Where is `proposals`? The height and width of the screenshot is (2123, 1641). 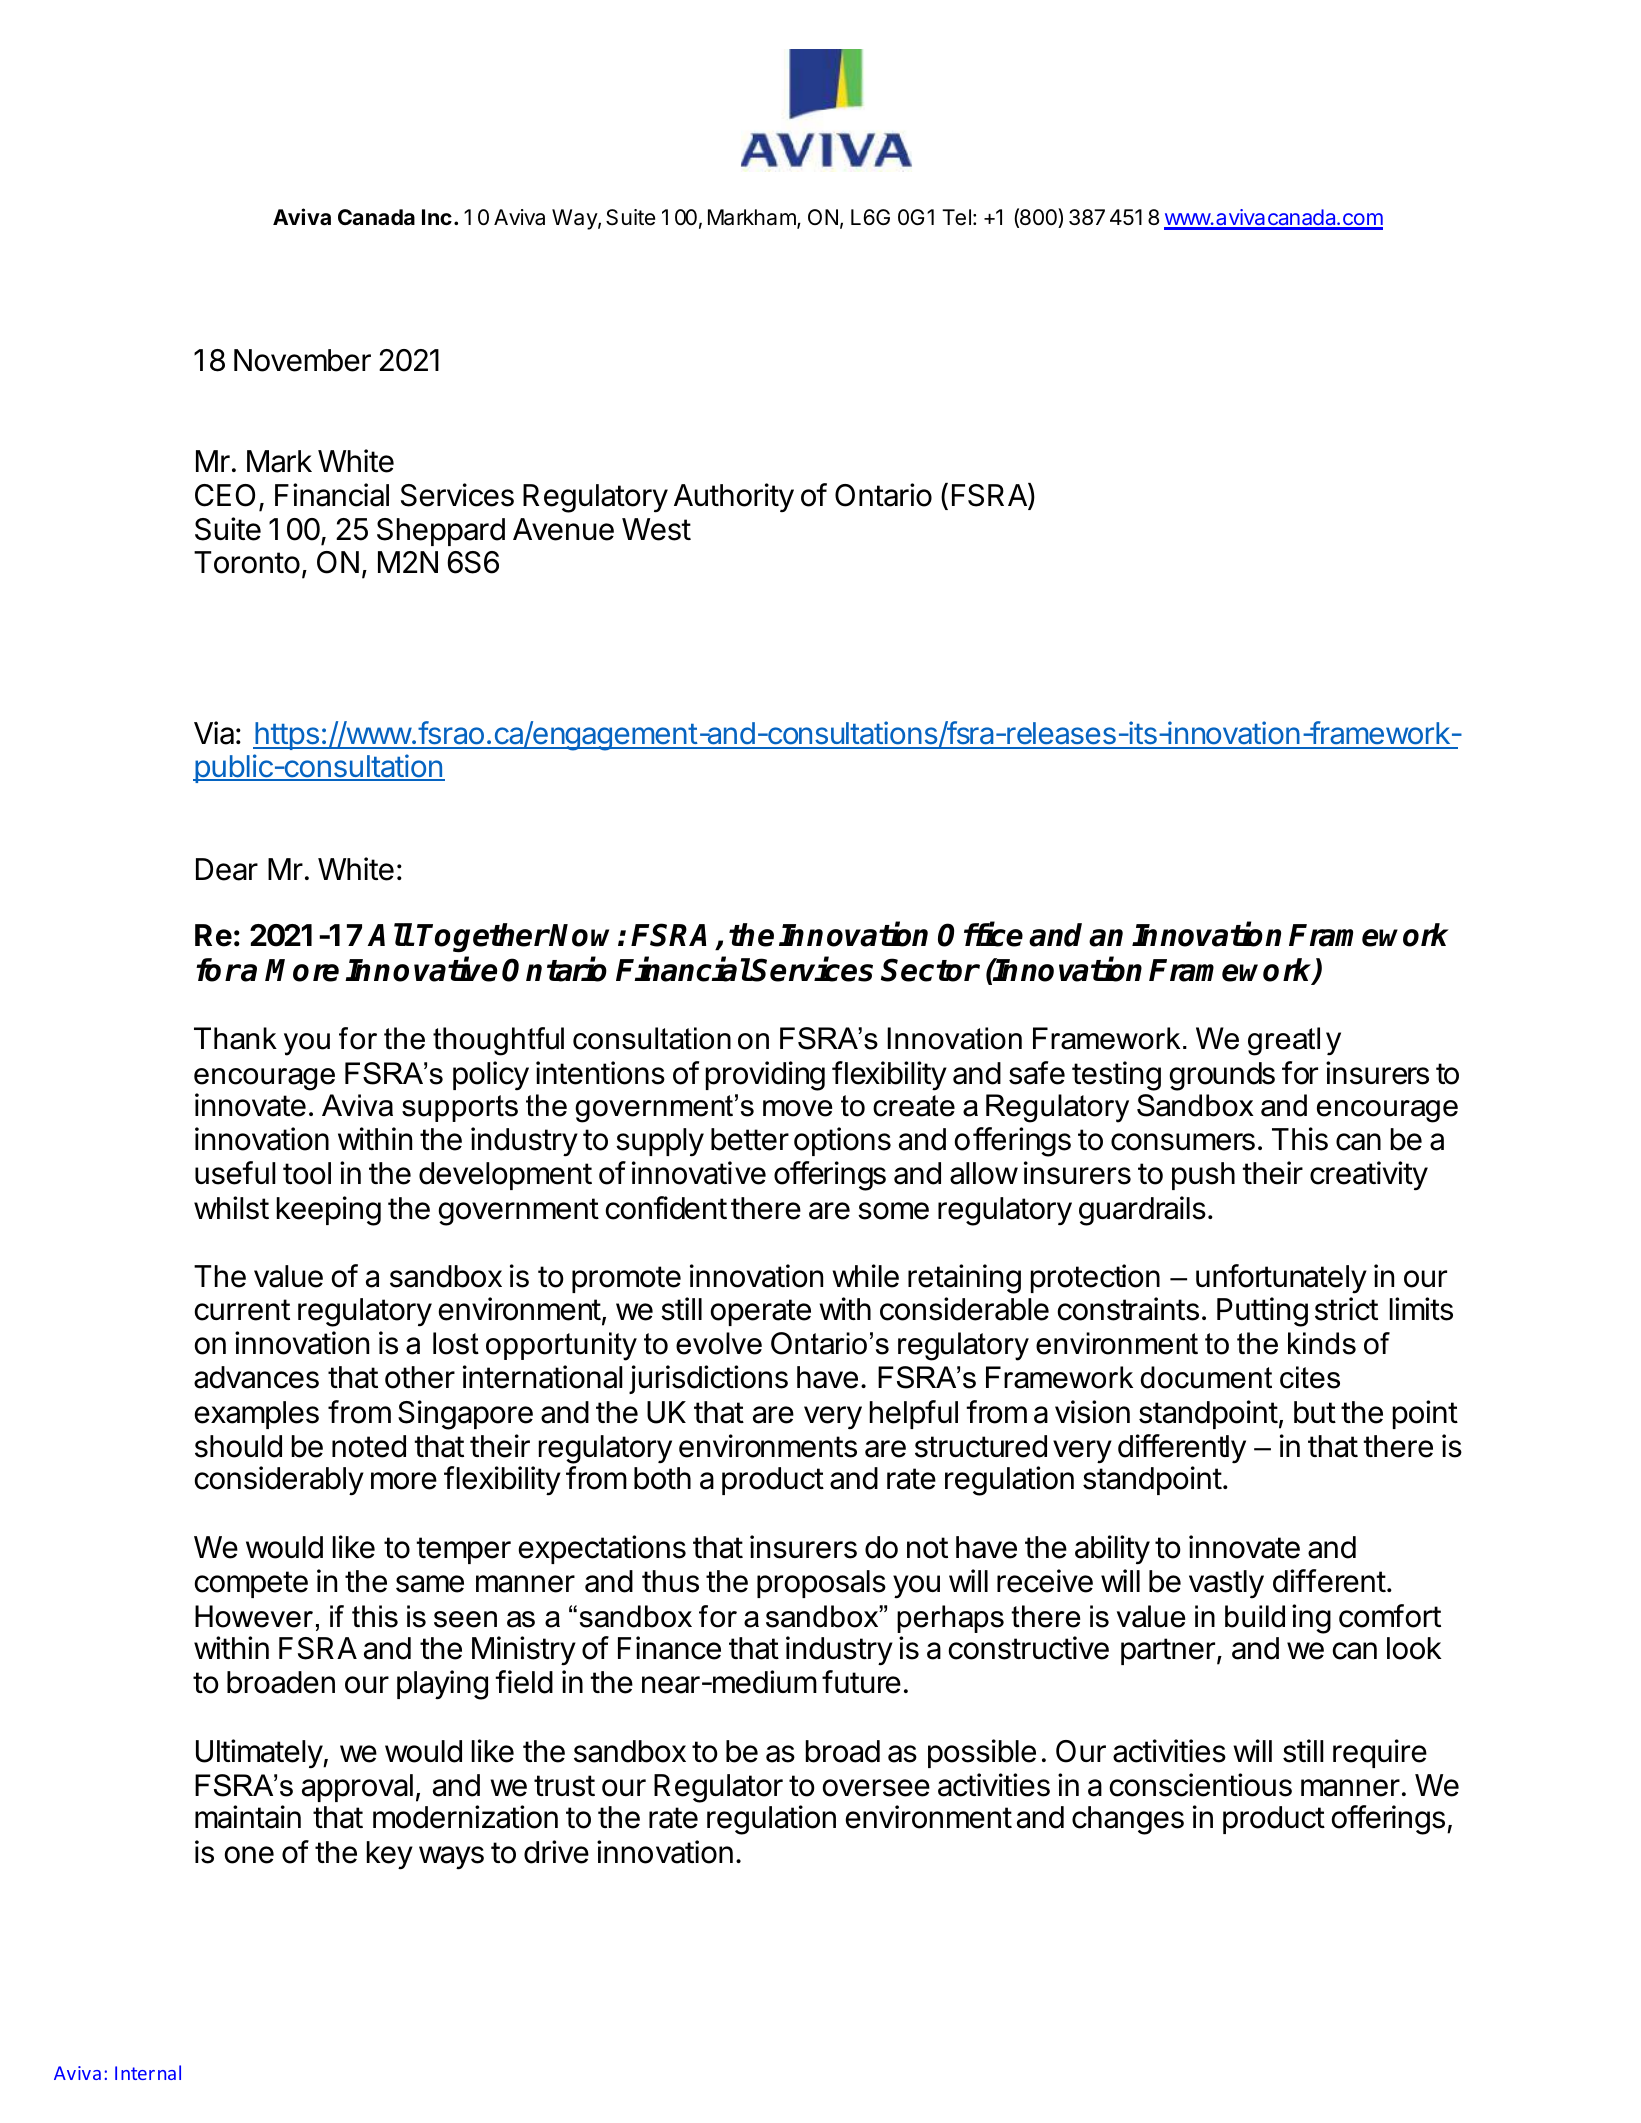
proposals is located at coordinates (821, 1584).
